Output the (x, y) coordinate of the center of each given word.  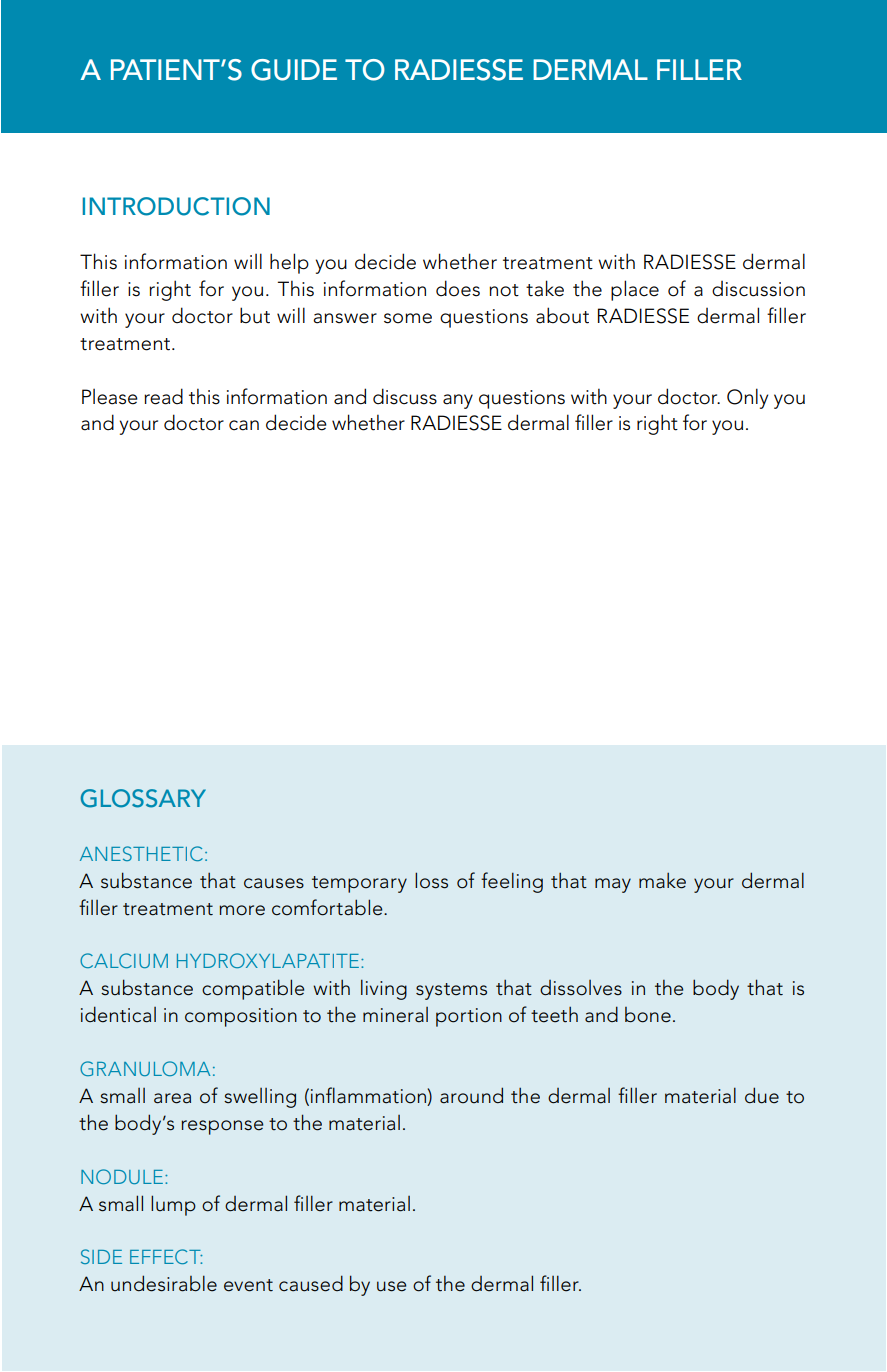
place (635, 290)
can (244, 425)
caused (311, 1283)
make (662, 880)
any (458, 401)
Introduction (176, 206)
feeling (512, 882)
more (242, 910)
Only (747, 398)
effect (166, 1256)
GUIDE (294, 70)
